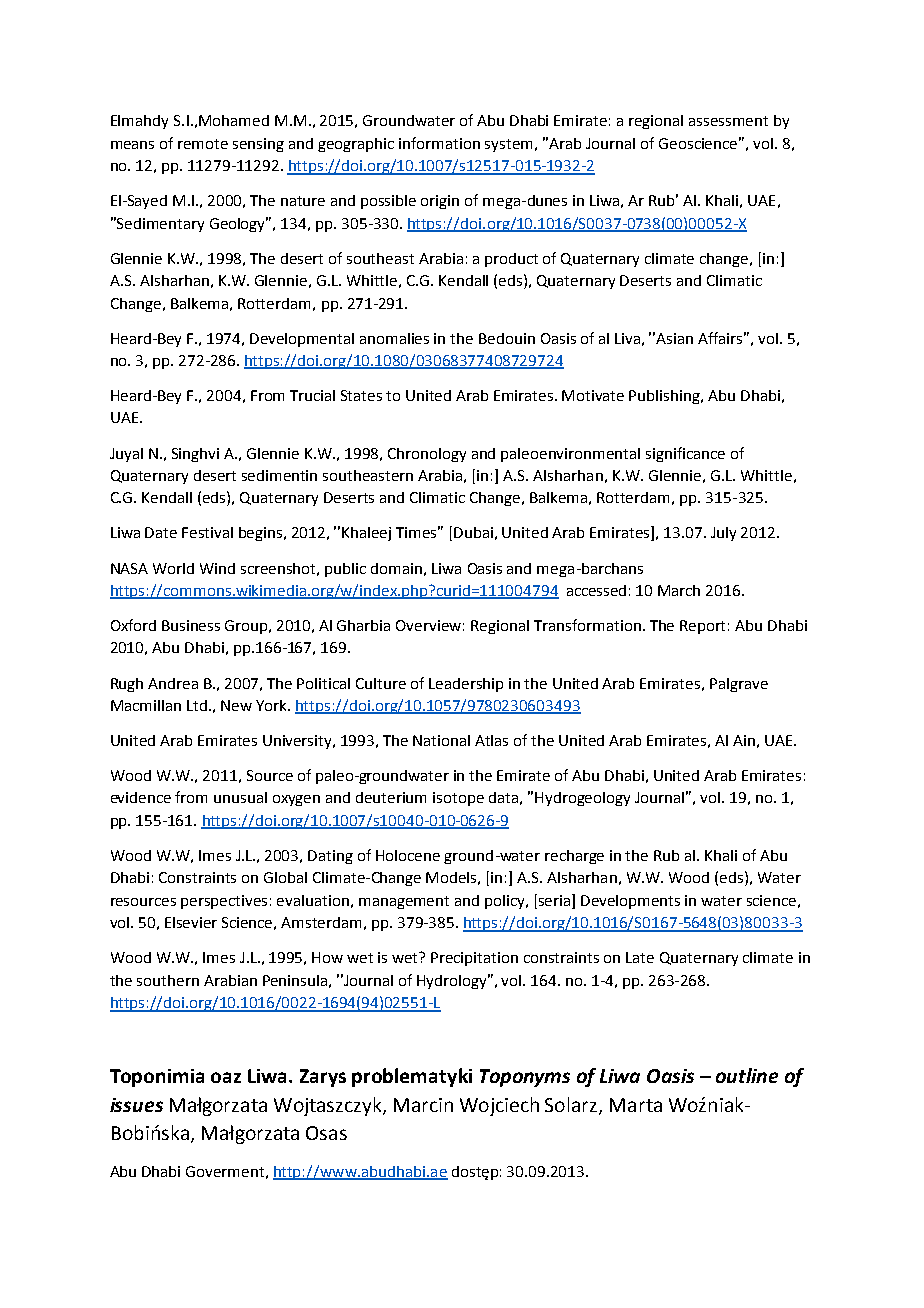 The image size is (924, 1308). I want to click on assessment, so click(728, 121).
